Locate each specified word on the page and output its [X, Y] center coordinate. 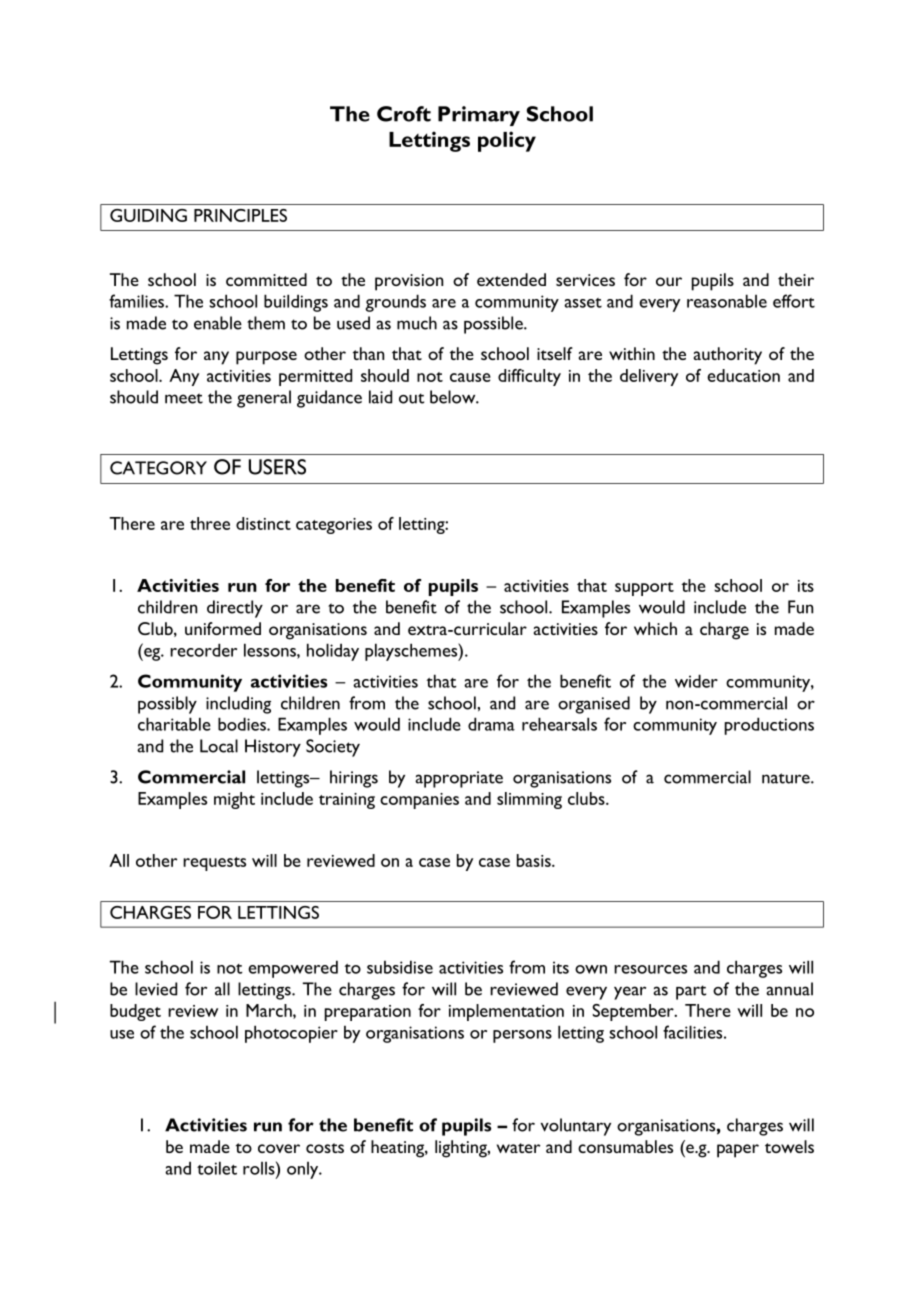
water [518, 1148]
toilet [217, 1168]
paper [738, 1151]
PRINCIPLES [240, 215]
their [796, 279]
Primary [479, 116]
